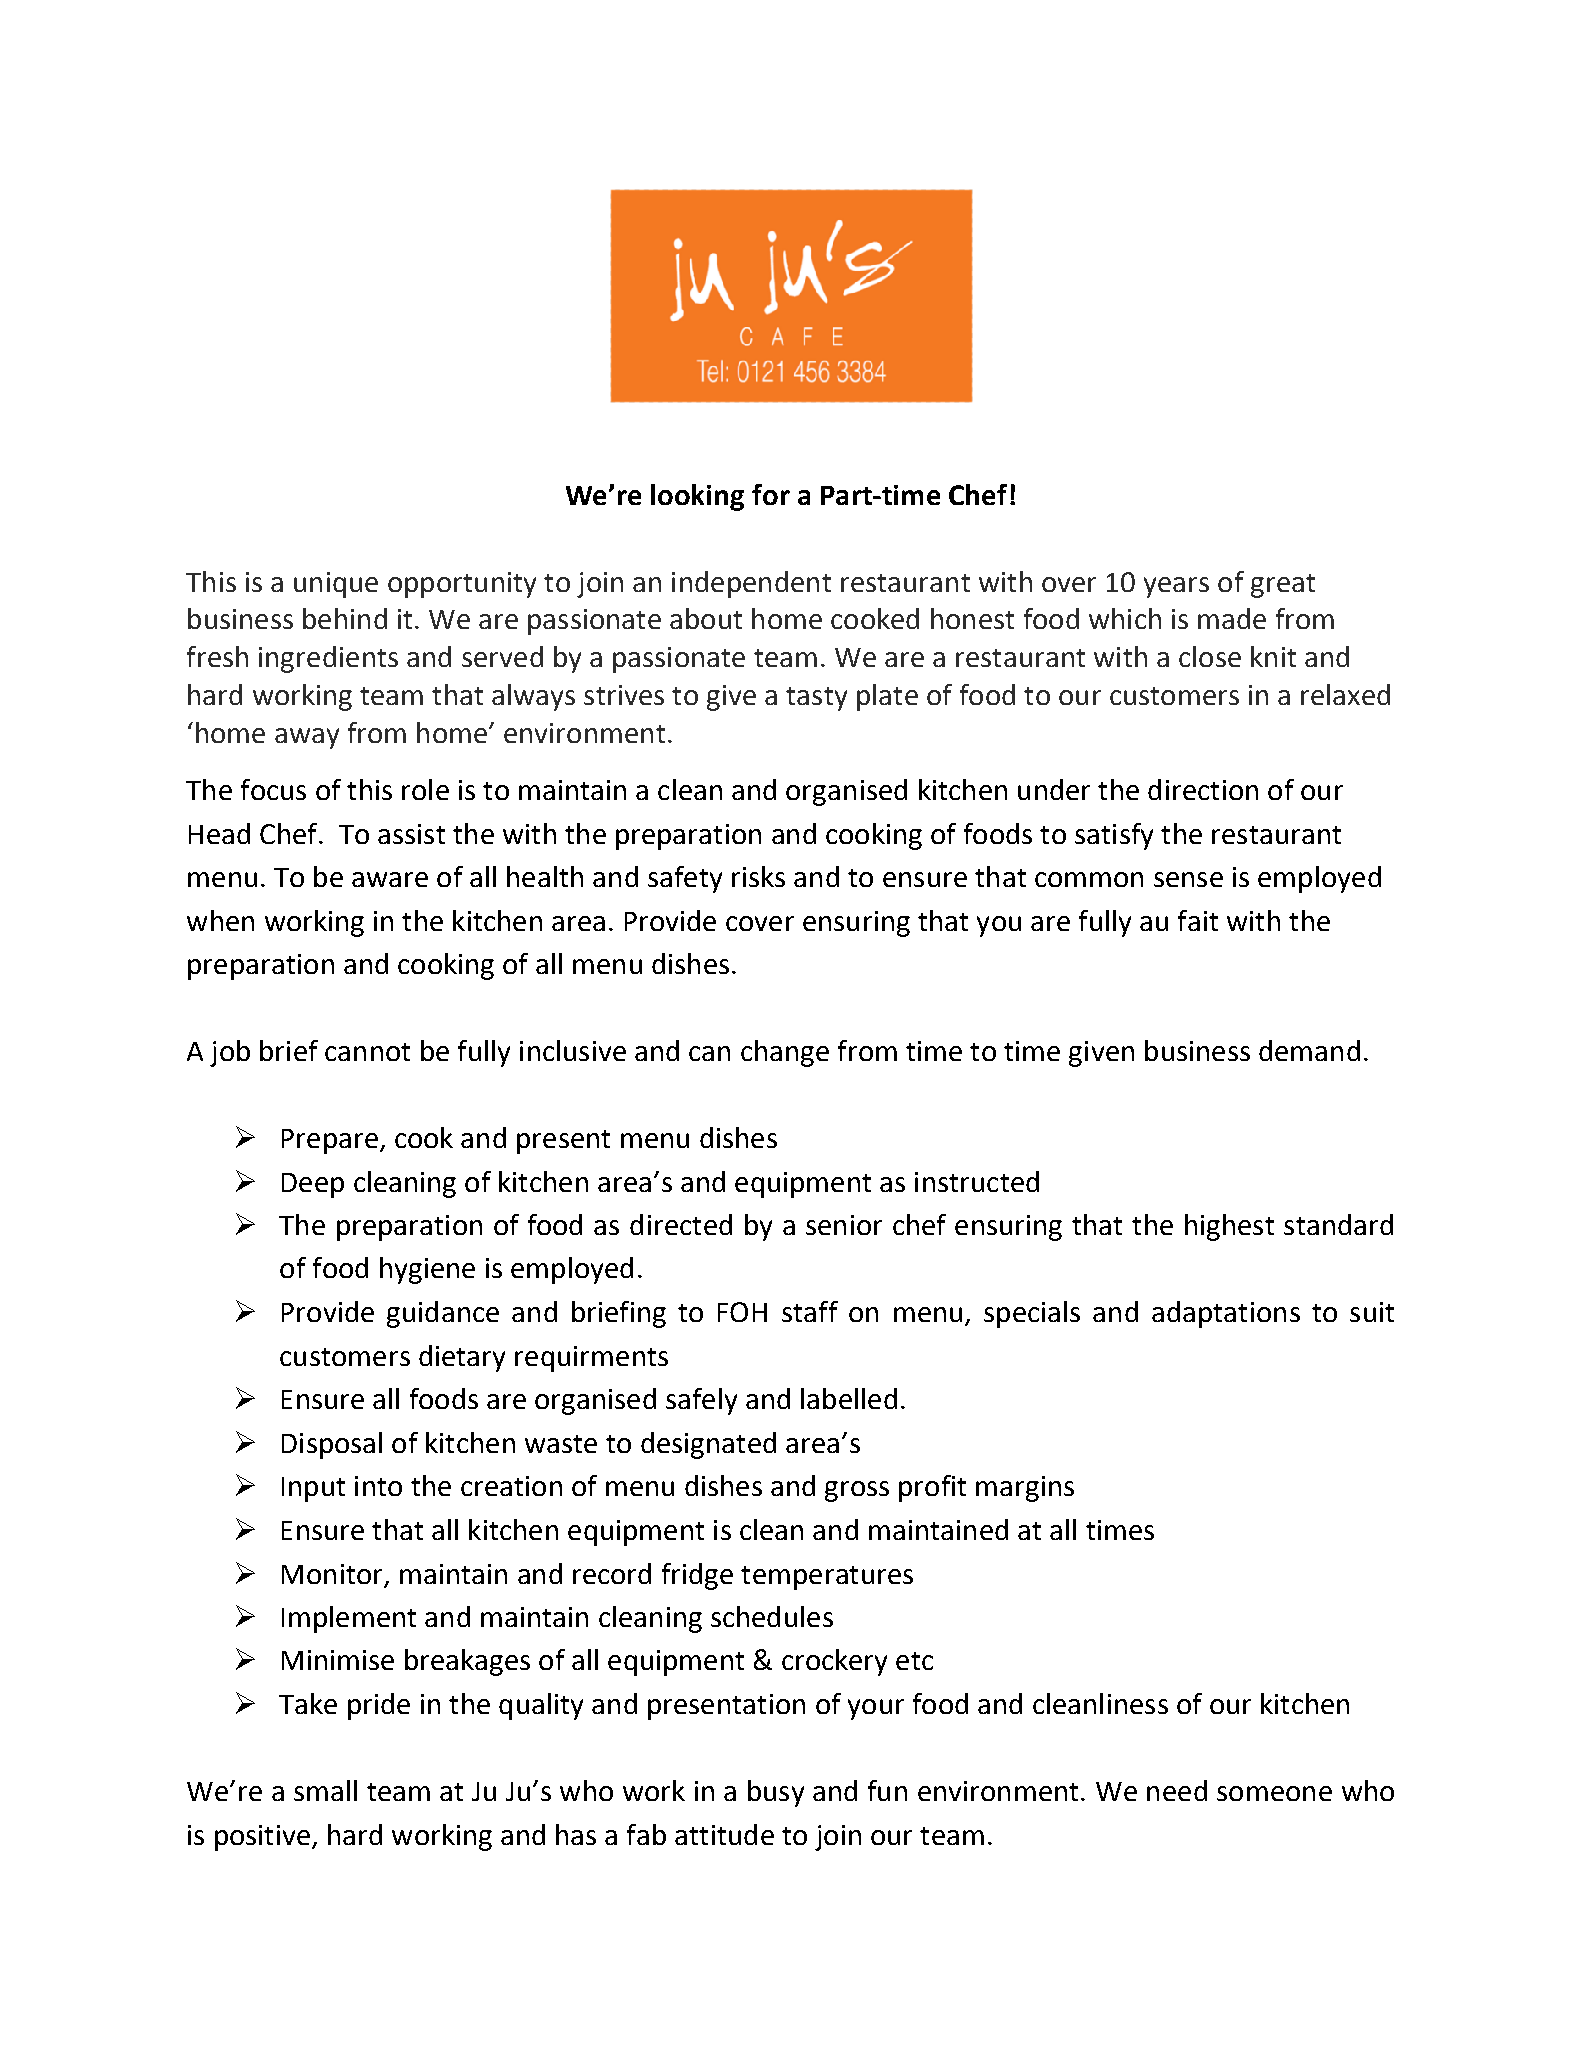  Describe the element at coordinates (425, 789) in the page. I see `role` at that location.
